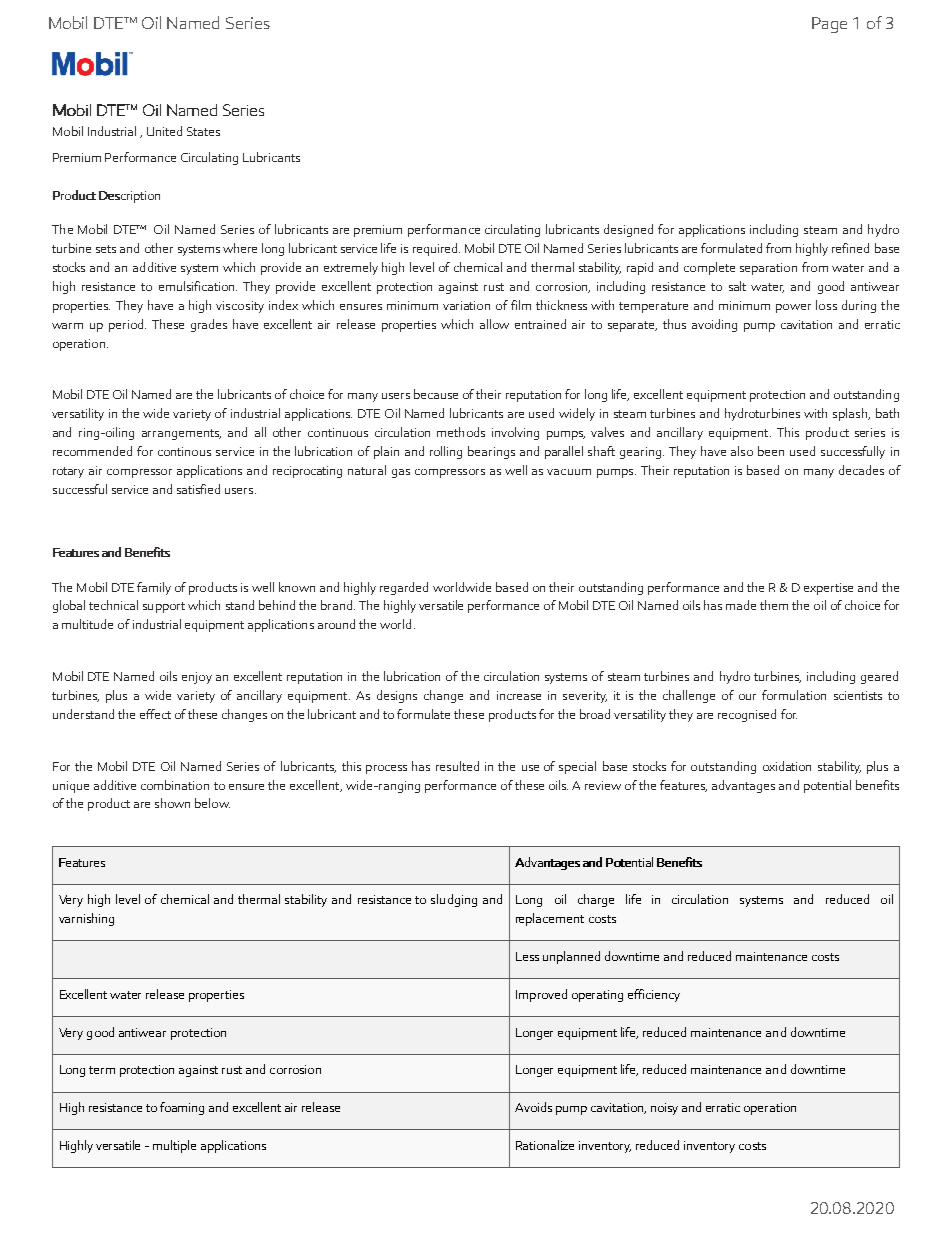  Describe the element at coordinates (461, 432) in the screenshot. I see `methods` at that location.
